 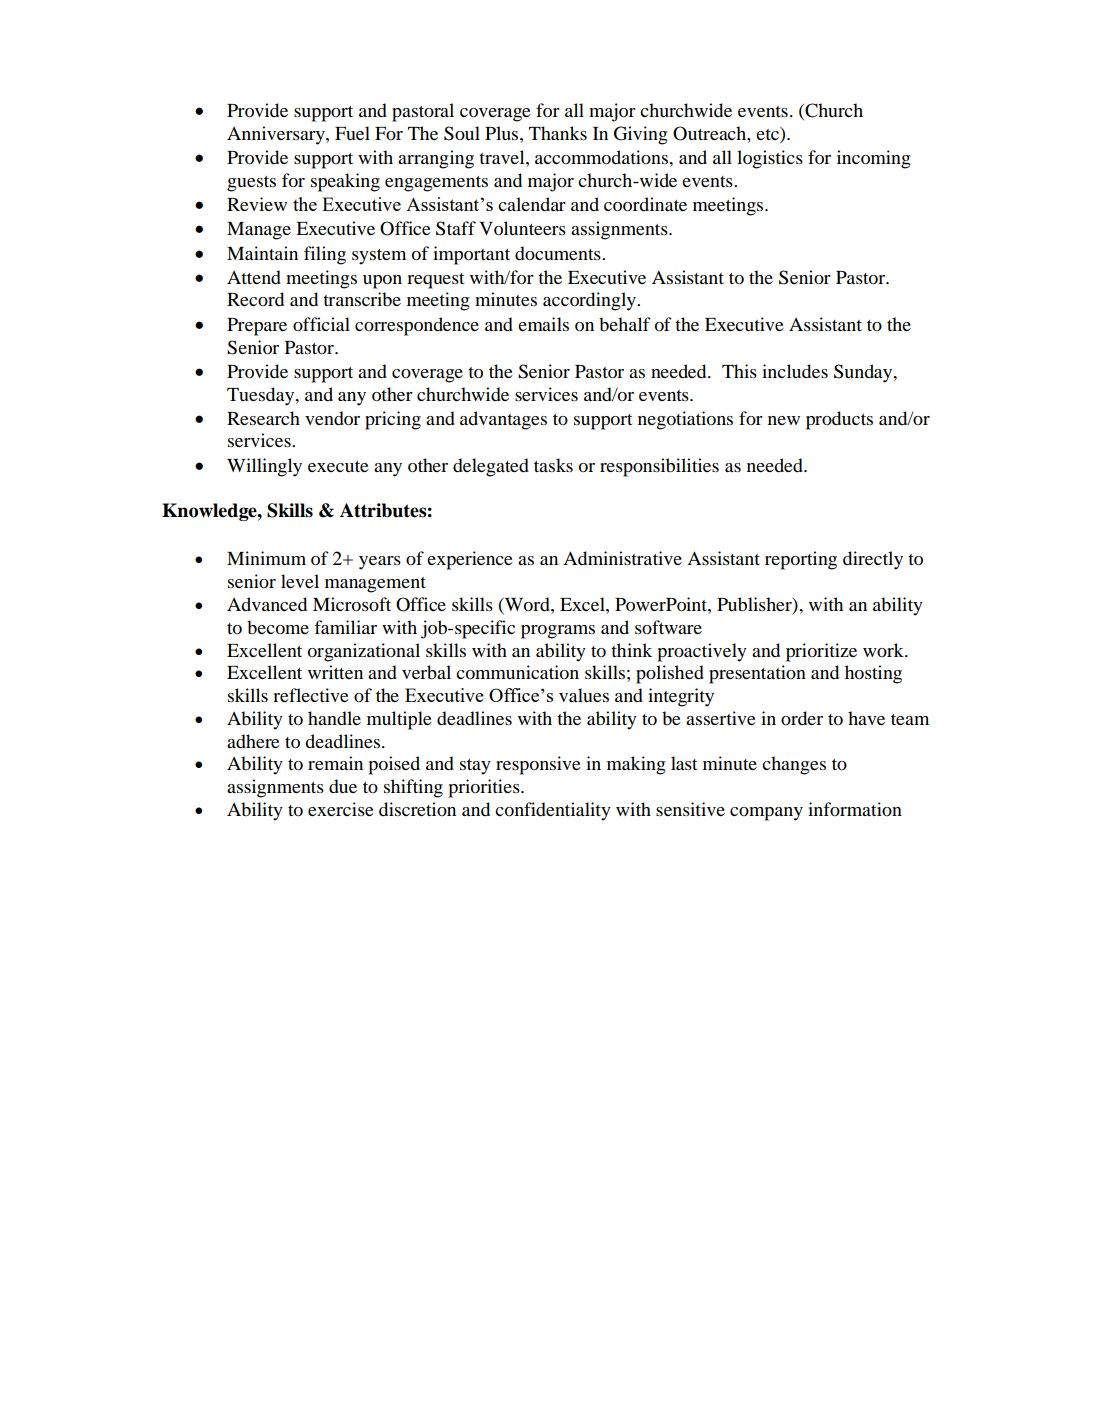 I want to click on includes, so click(x=795, y=371).
